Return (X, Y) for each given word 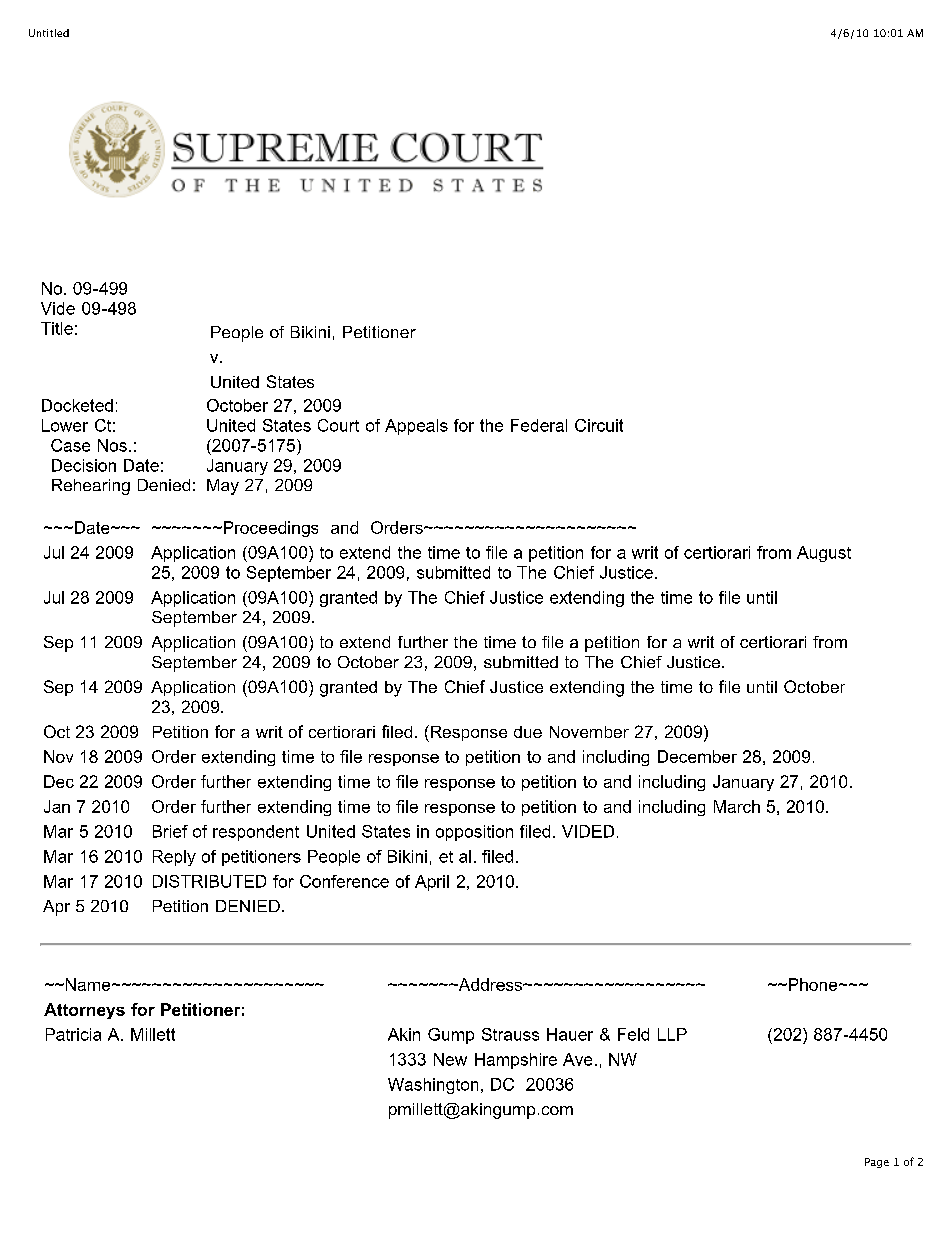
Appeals (416, 427)
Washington (433, 1086)
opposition (474, 833)
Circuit (599, 425)
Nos (112, 445)
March (737, 806)
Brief (170, 831)
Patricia (73, 1034)
